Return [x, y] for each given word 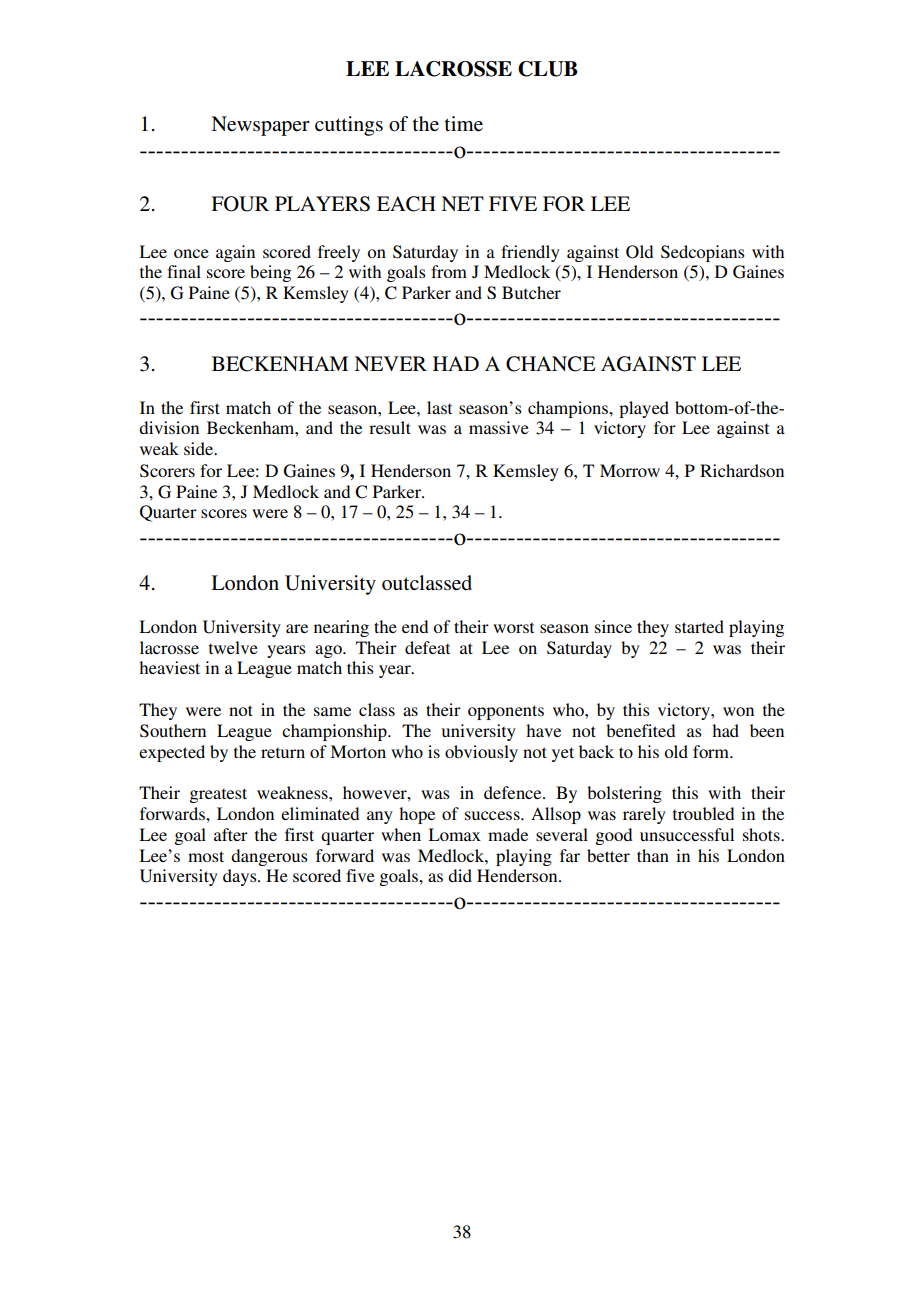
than [653, 855]
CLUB [548, 69]
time [463, 124]
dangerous [269, 857]
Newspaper [260, 126]
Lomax [454, 834]
